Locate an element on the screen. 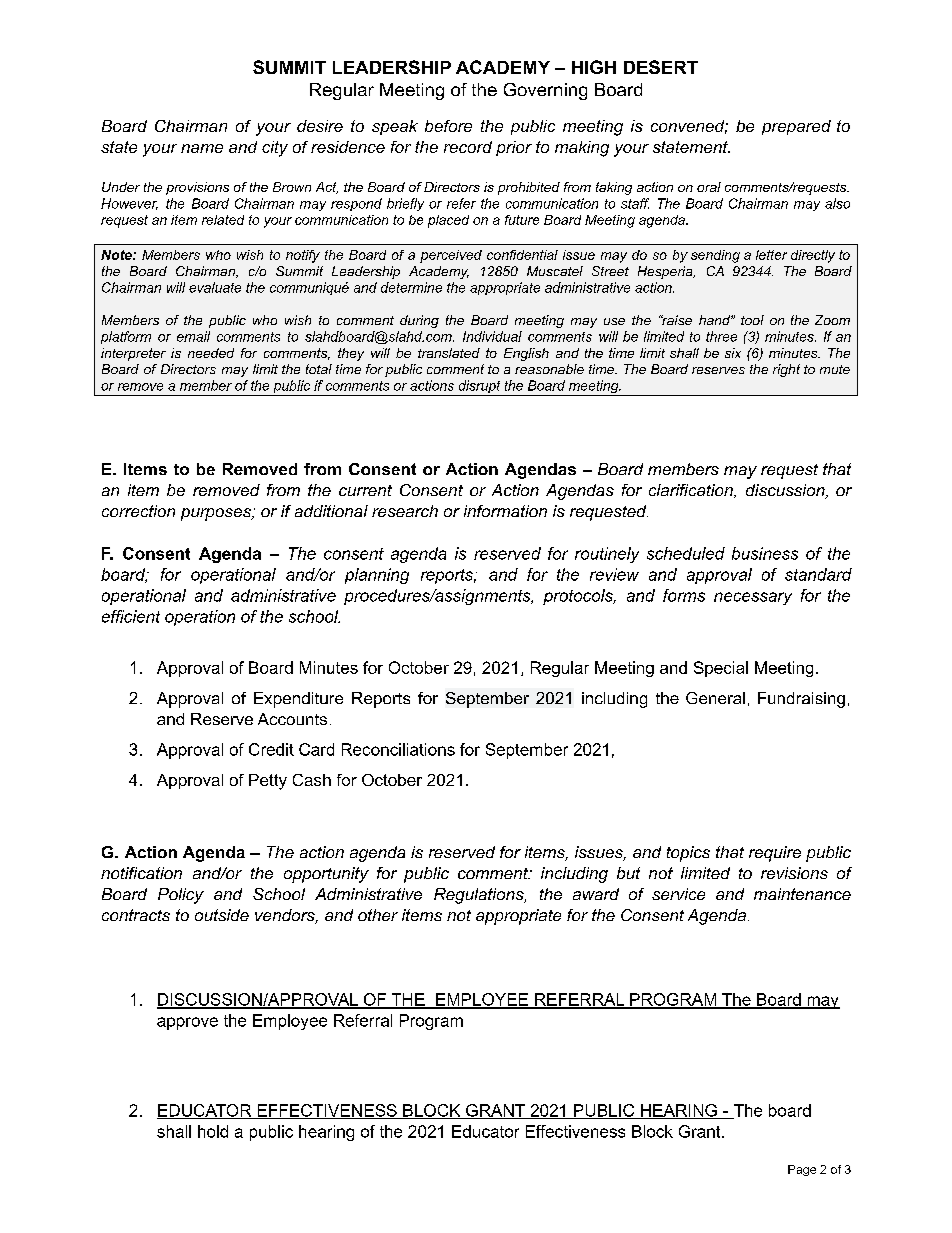 The width and height of the screenshot is (952, 1233). information is located at coordinates (505, 511).
